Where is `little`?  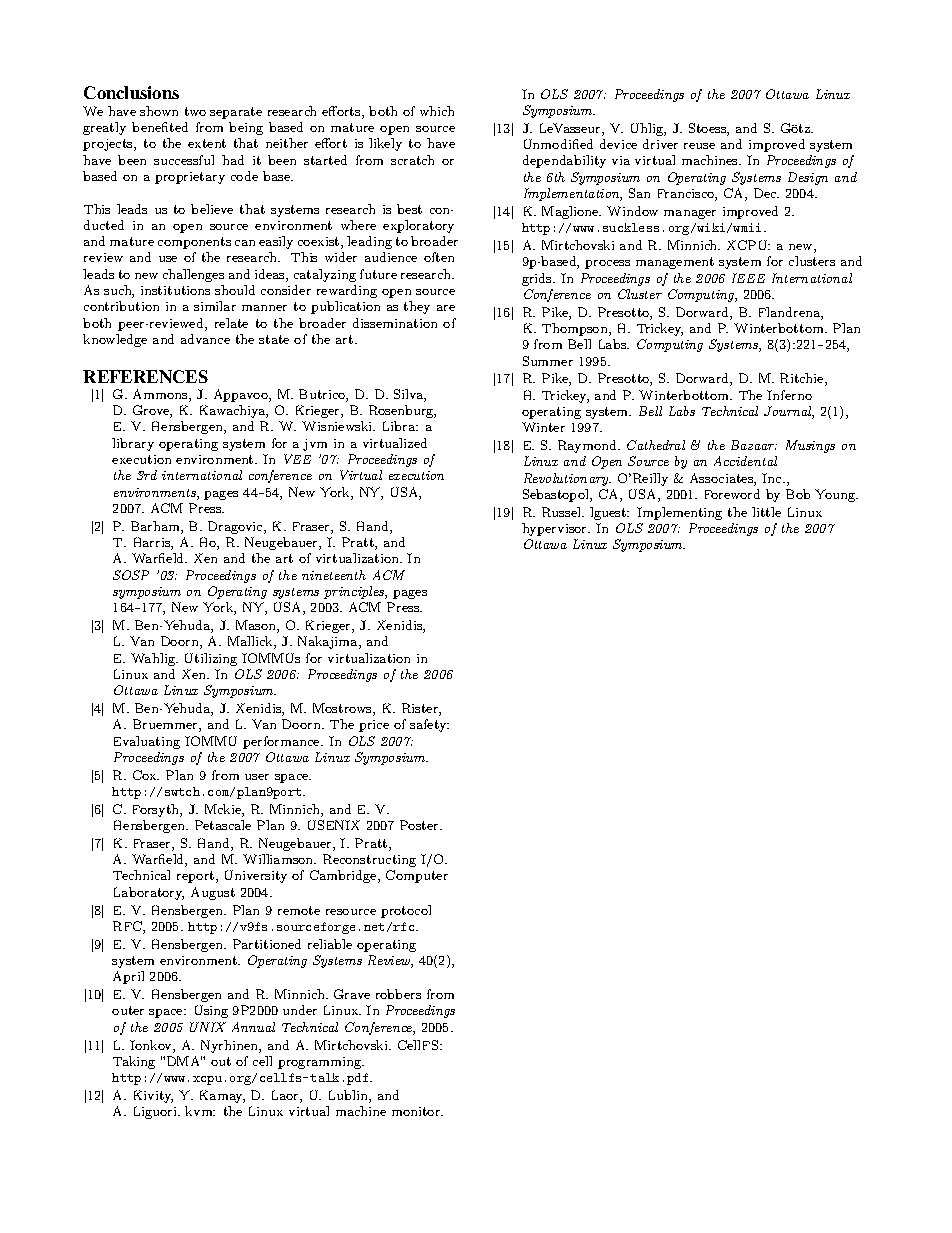 little is located at coordinates (766, 512).
